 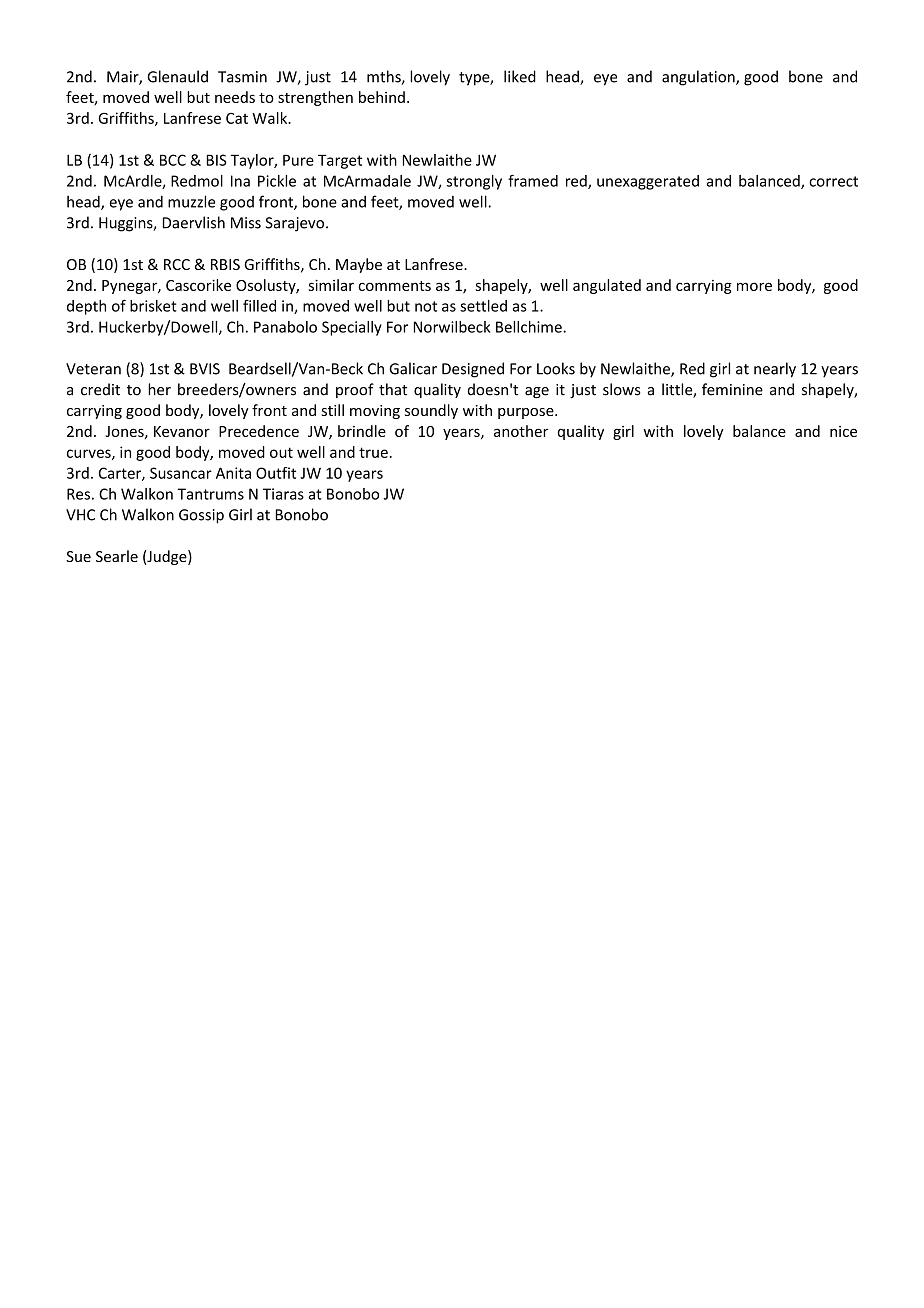 What do you see at coordinates (259, 431) in the image?
I see `Precedence` at bounding box center [259, 431].
